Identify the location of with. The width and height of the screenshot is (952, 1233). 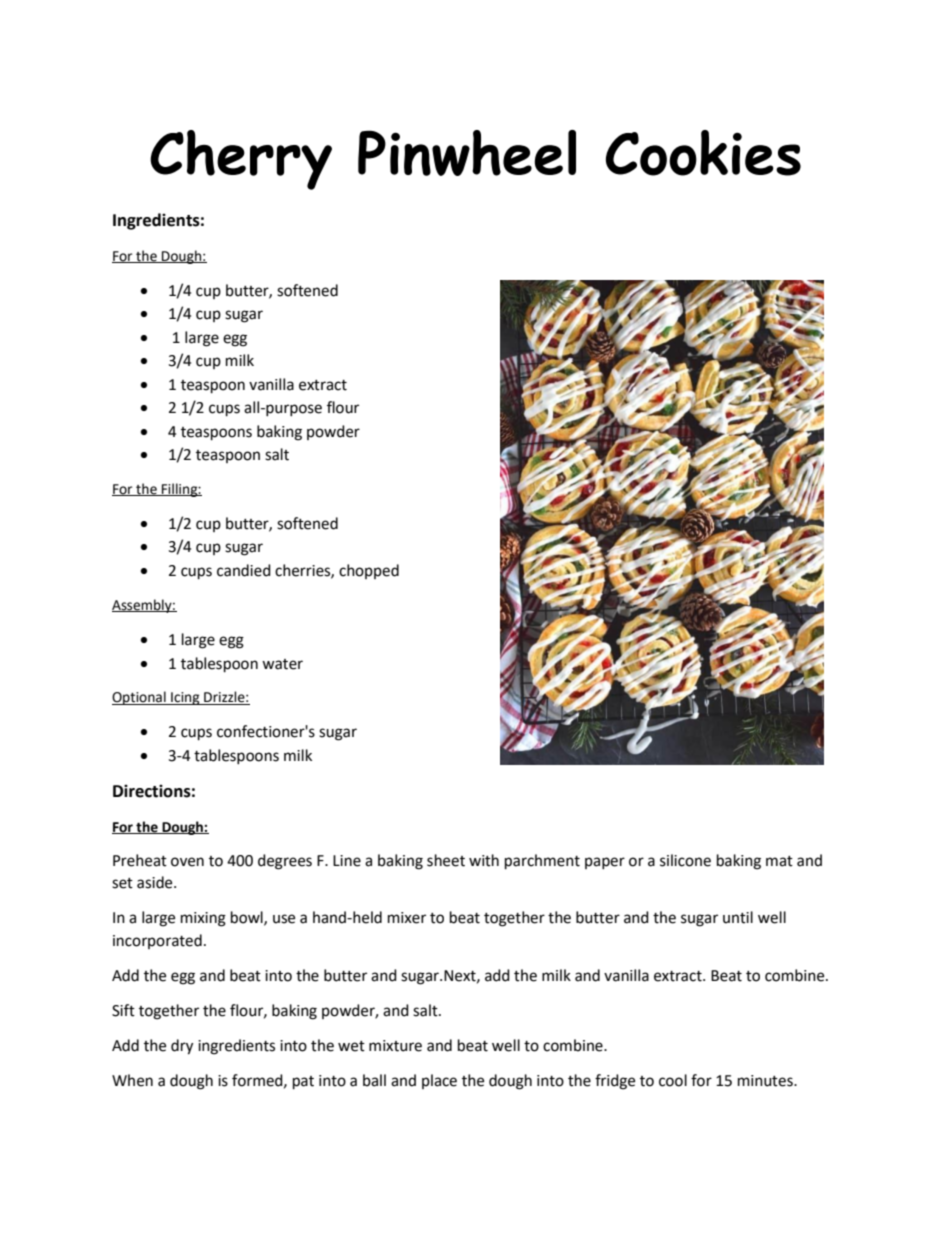
(484, 860).
